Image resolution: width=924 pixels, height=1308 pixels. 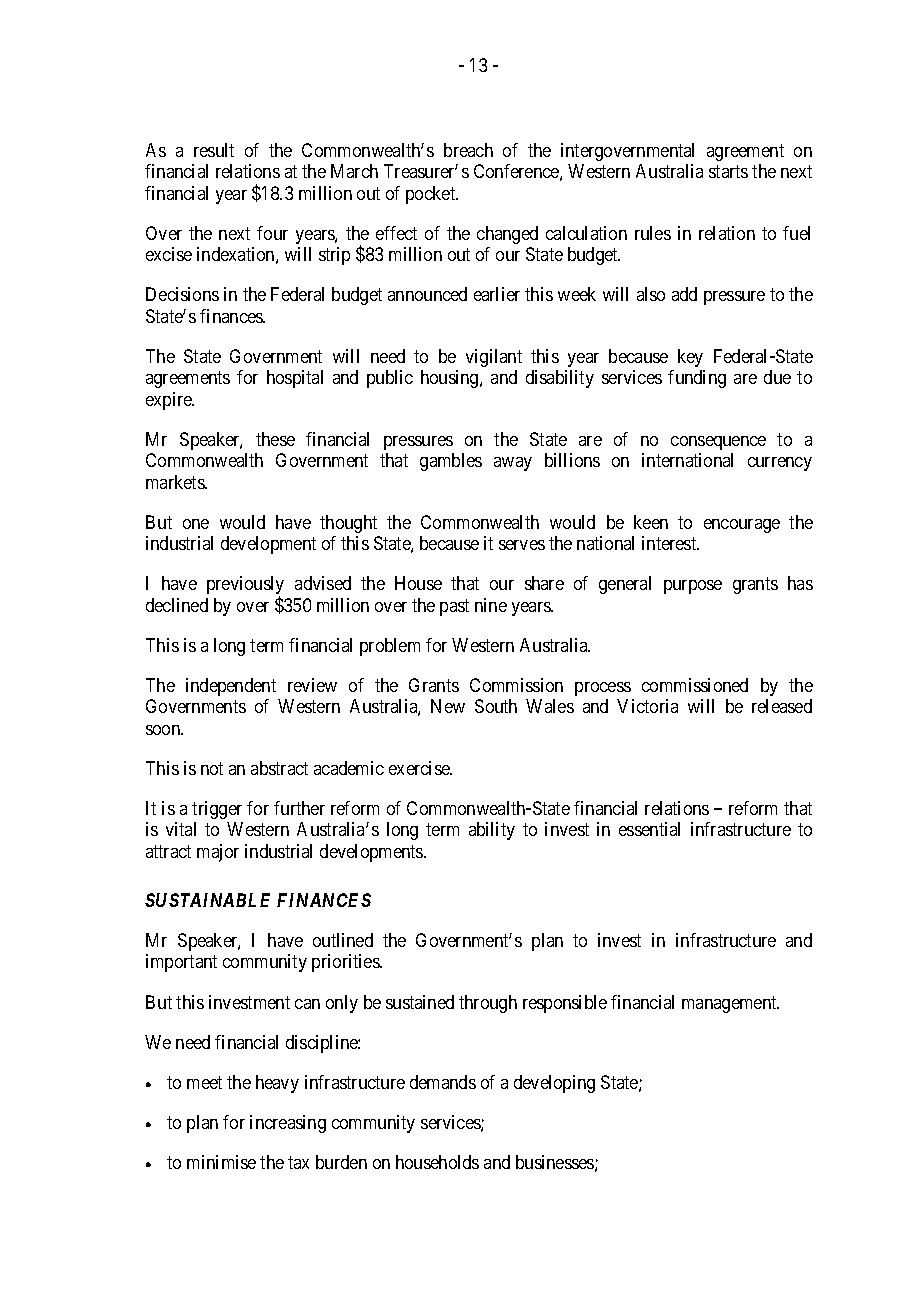 I want to click on trigger, so click(x=217, y=810).
